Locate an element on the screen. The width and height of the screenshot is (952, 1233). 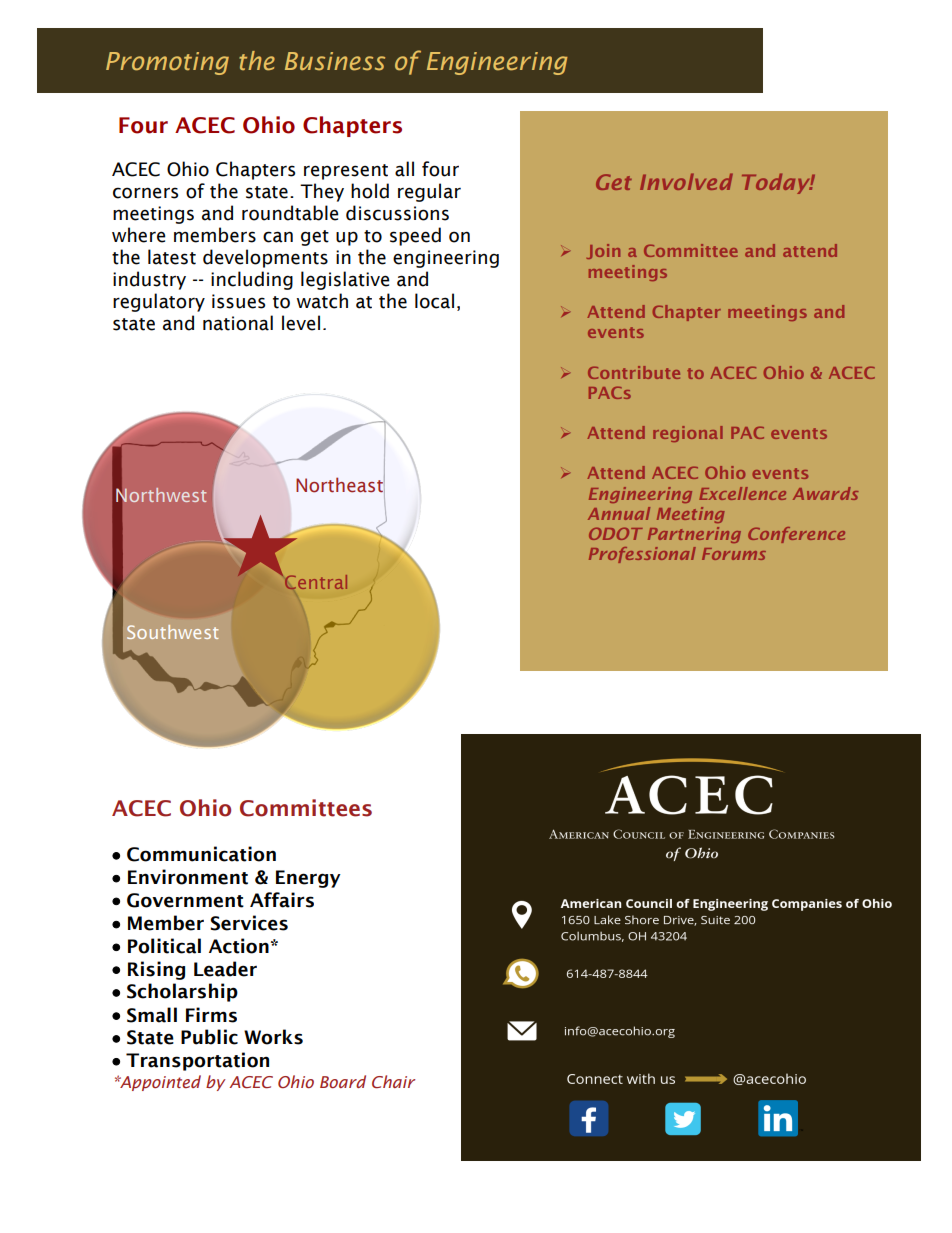
Promoting is located at coordinates (167, 63).
